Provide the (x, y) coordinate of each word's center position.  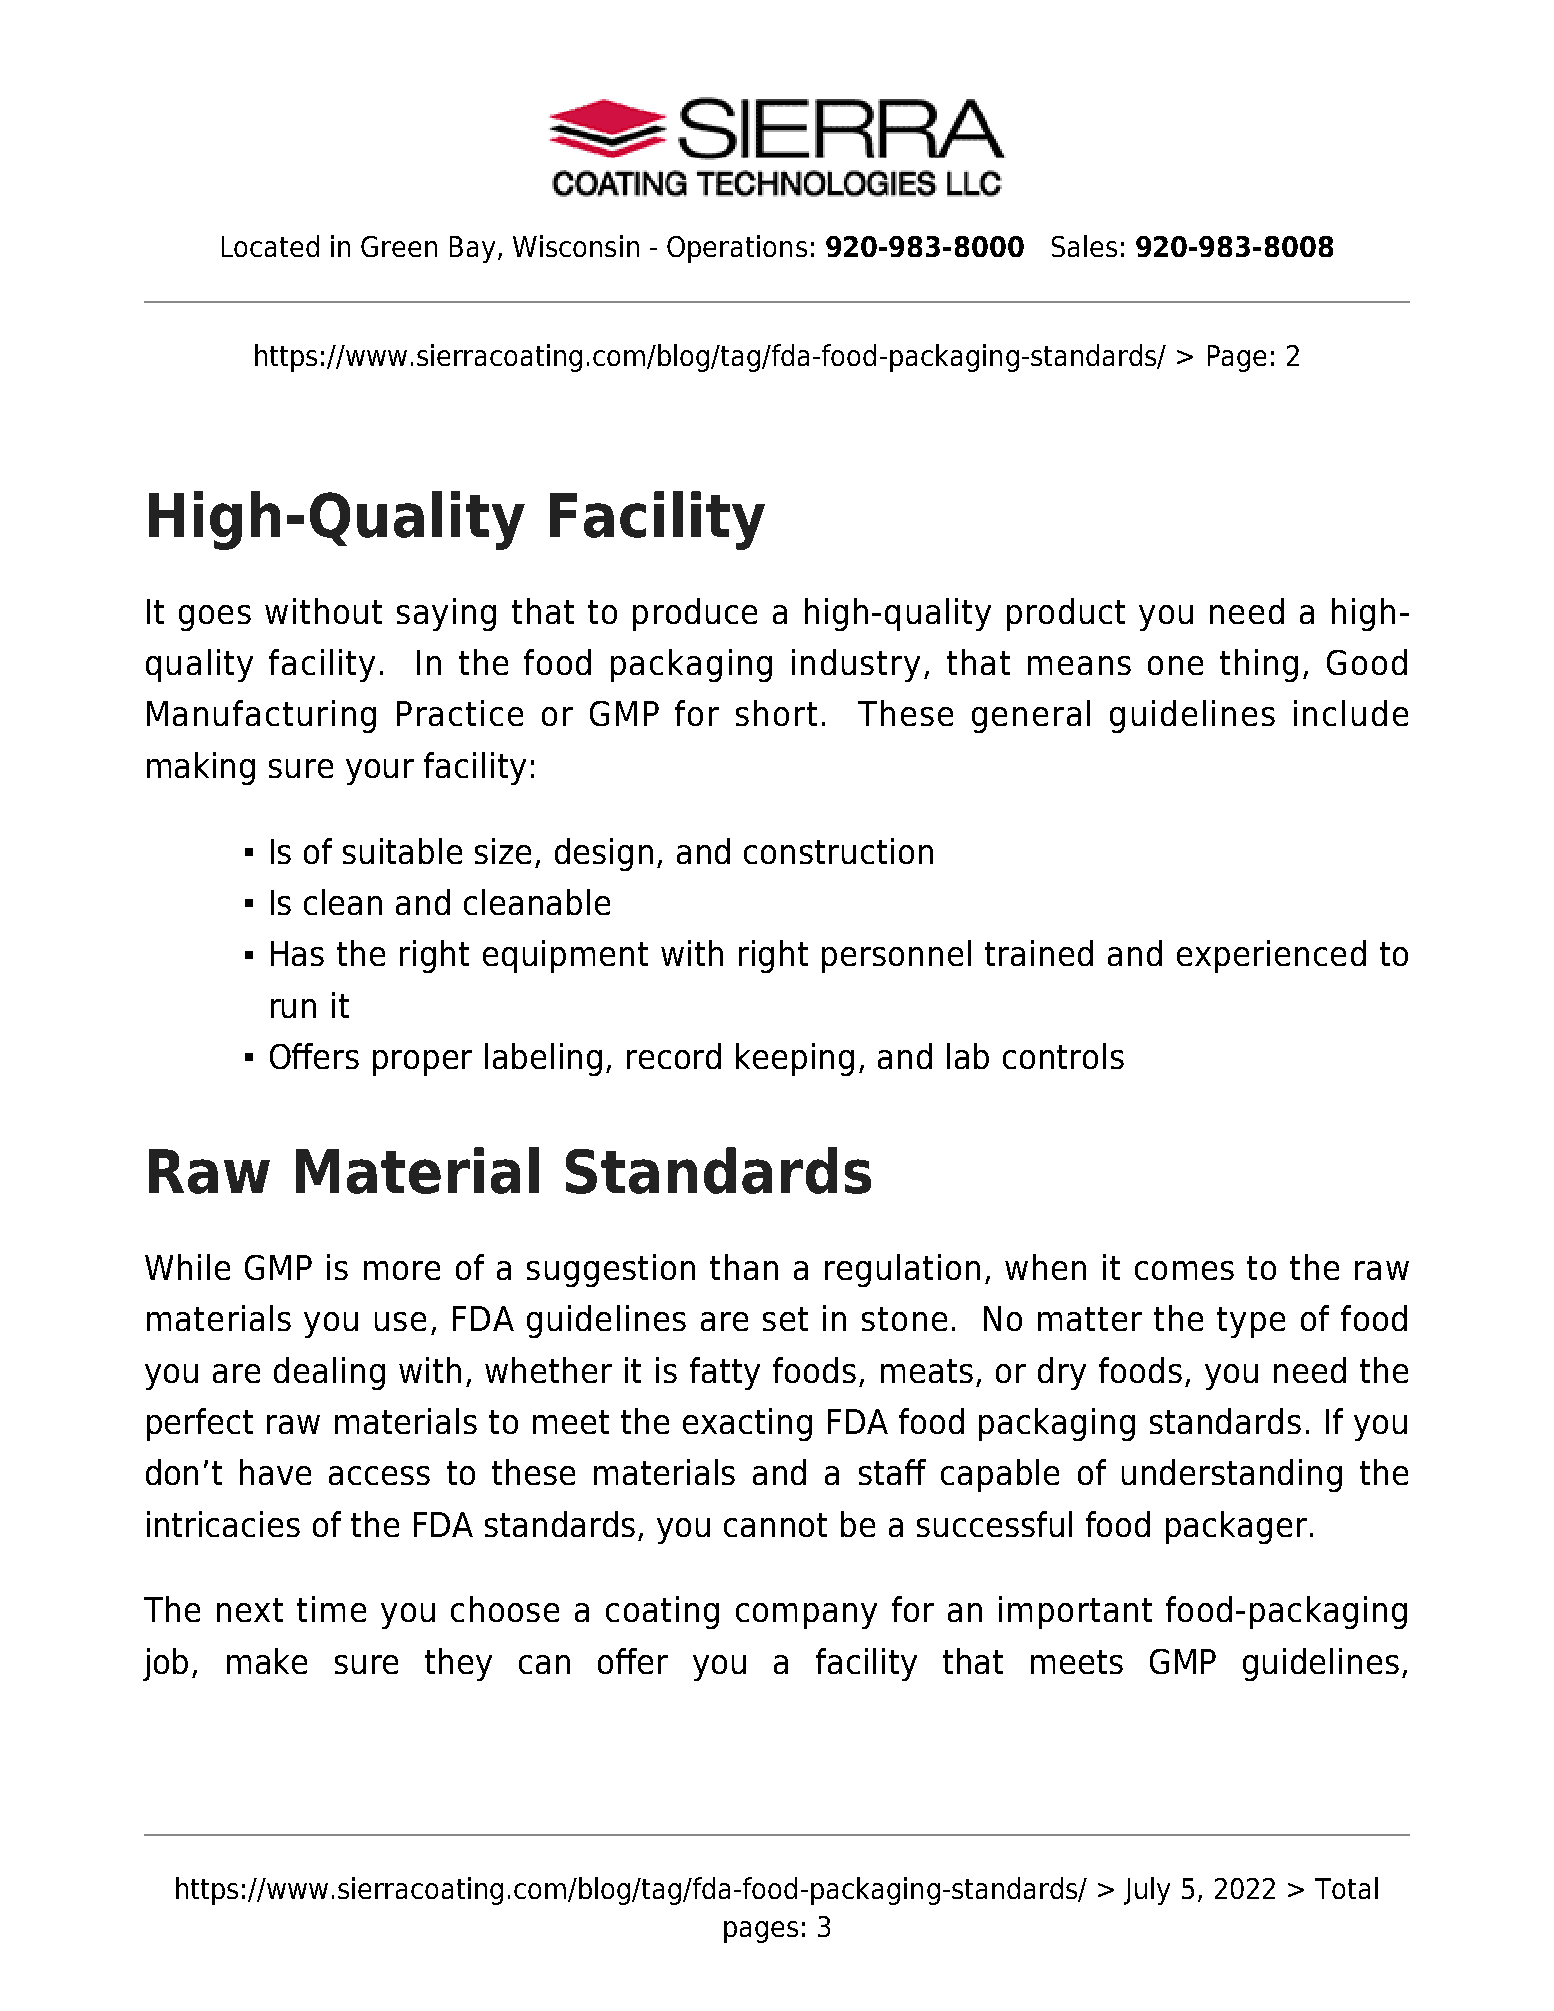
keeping (795, 1059)
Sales (1084, 246)
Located (270, 246)
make (267, 1661)
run (293, 1008)
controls (1063, 1056)
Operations (737, 249)
